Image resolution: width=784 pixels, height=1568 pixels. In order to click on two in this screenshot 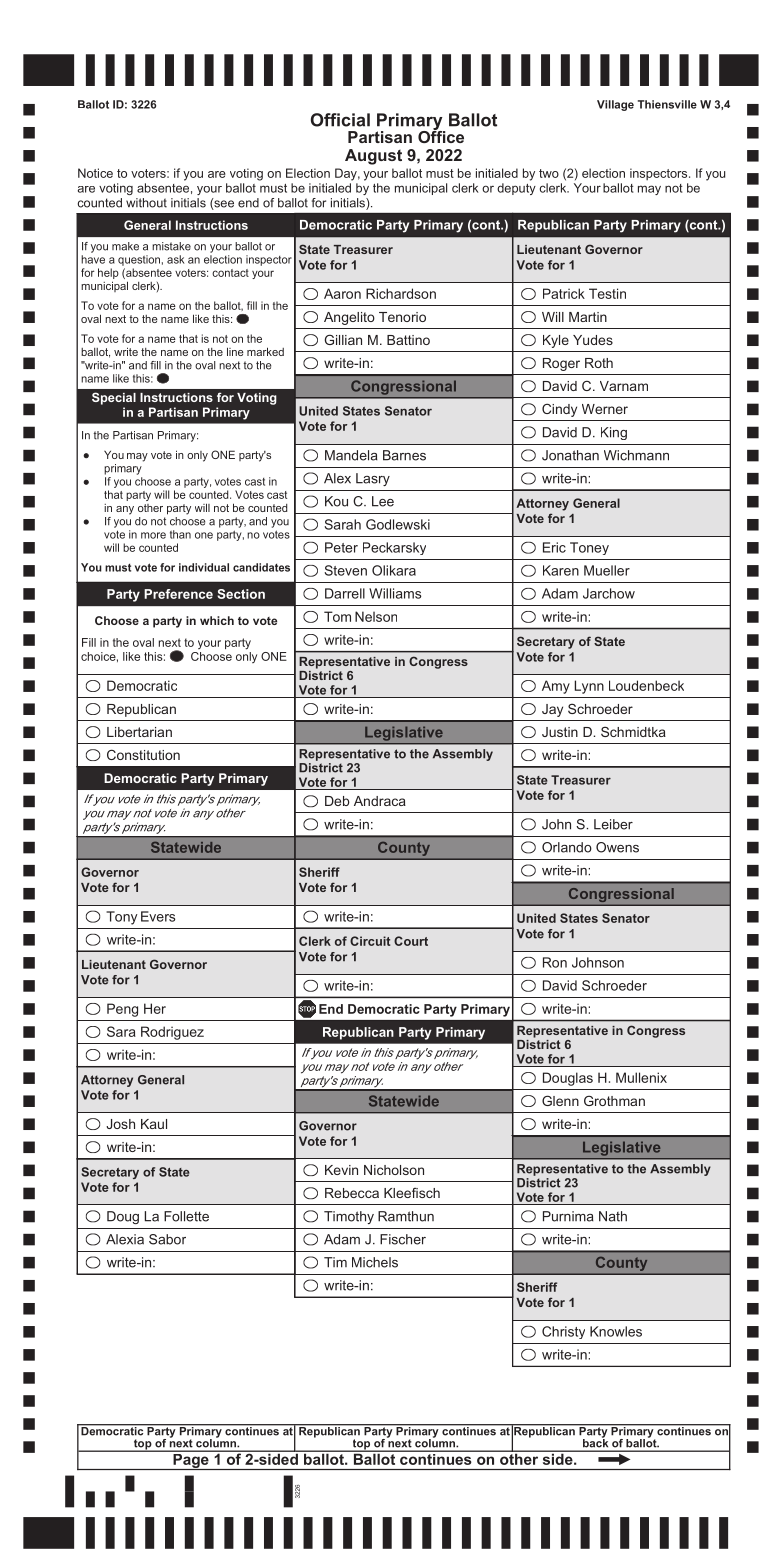, I will do `click(549, 173)`.
